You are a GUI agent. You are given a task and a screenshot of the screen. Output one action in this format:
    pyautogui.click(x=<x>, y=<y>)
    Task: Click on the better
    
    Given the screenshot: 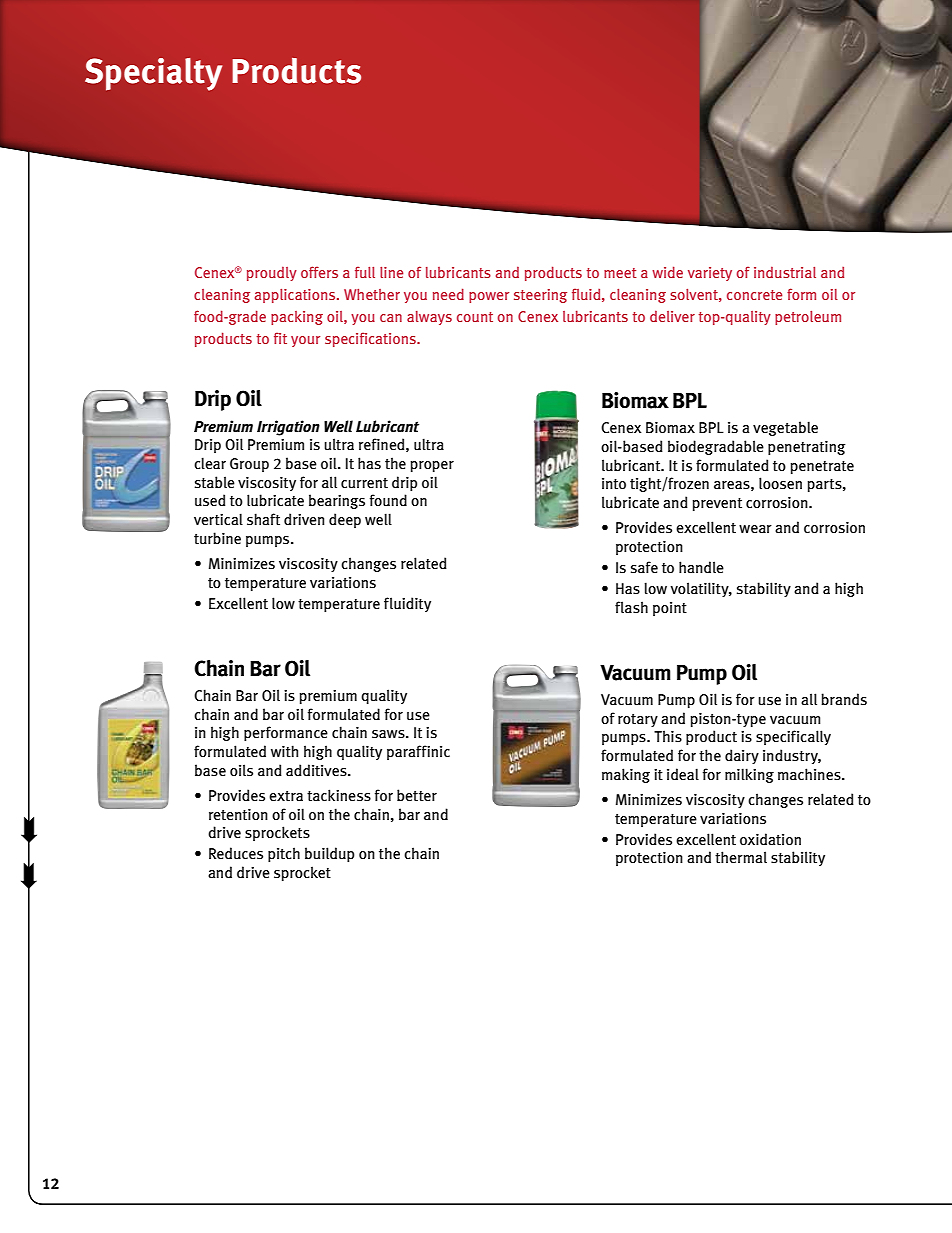 What is the action you would take?
    pyautogui.click(x=417, y=795)
